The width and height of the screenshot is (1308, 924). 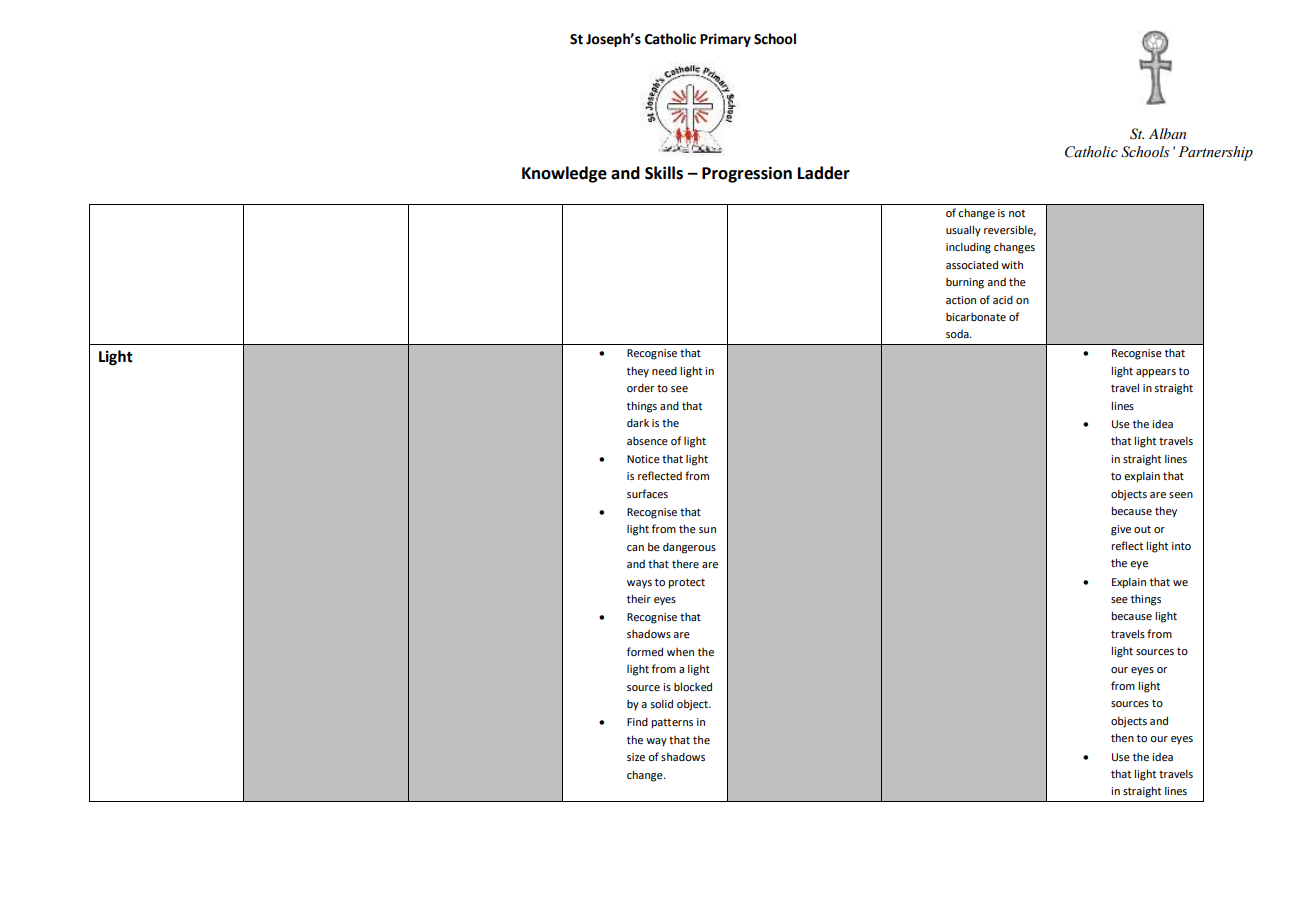 I want to click on then, so click(x=1122, y=737).
